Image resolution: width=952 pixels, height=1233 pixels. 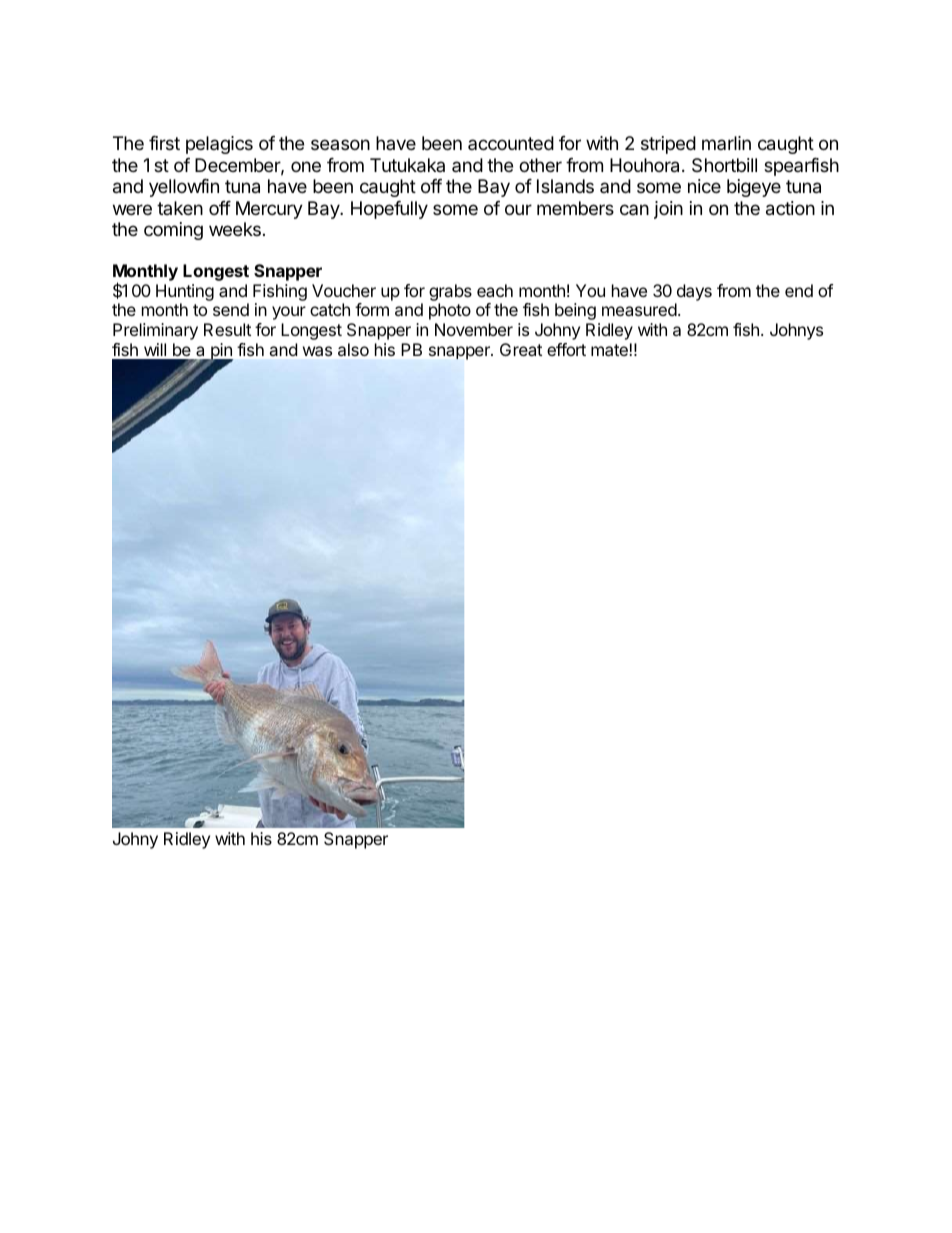 I want to click on each, so click(x=495, y=290).
